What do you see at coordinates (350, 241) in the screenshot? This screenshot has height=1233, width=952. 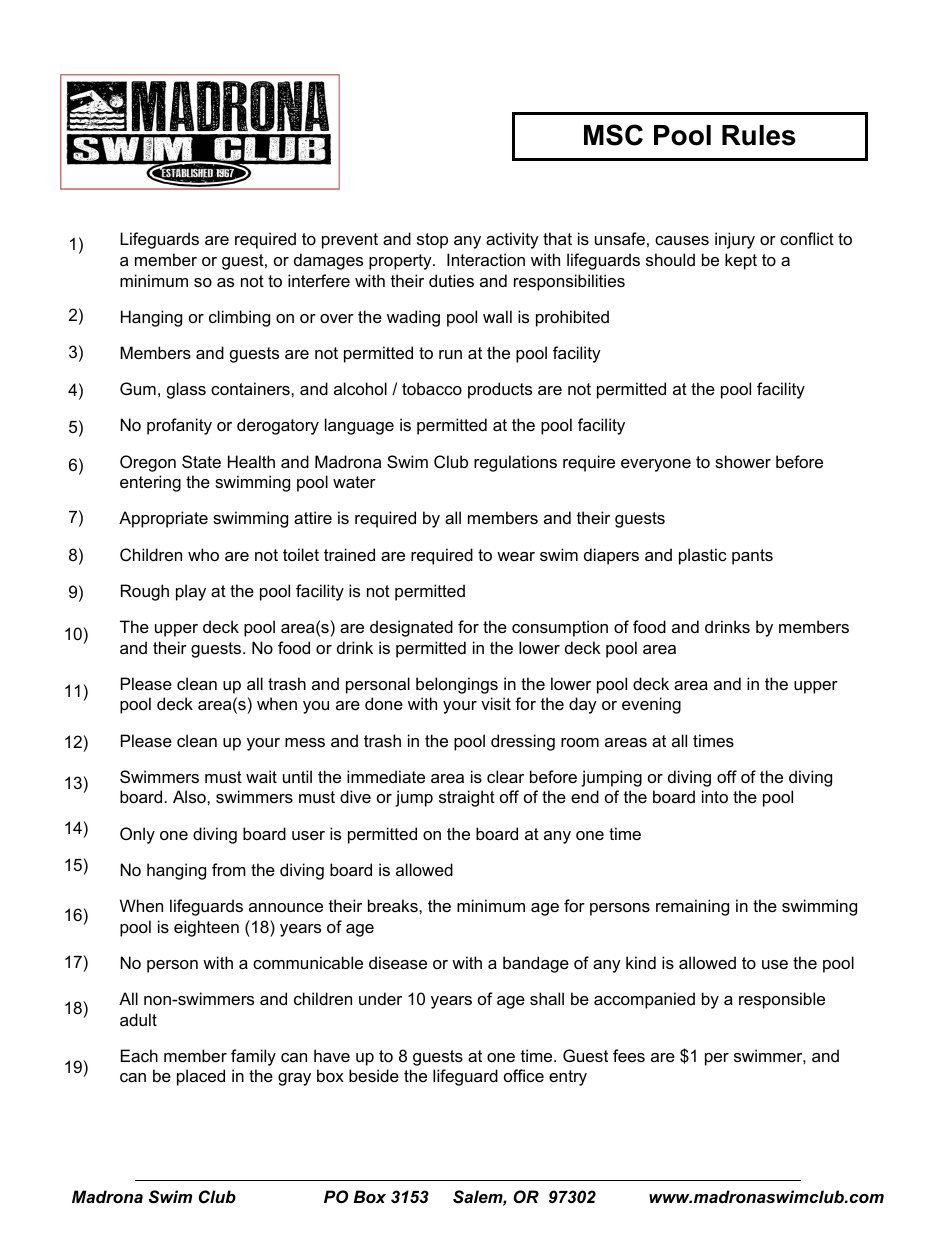 I see `prevent` at bounding box center [350, 241].
